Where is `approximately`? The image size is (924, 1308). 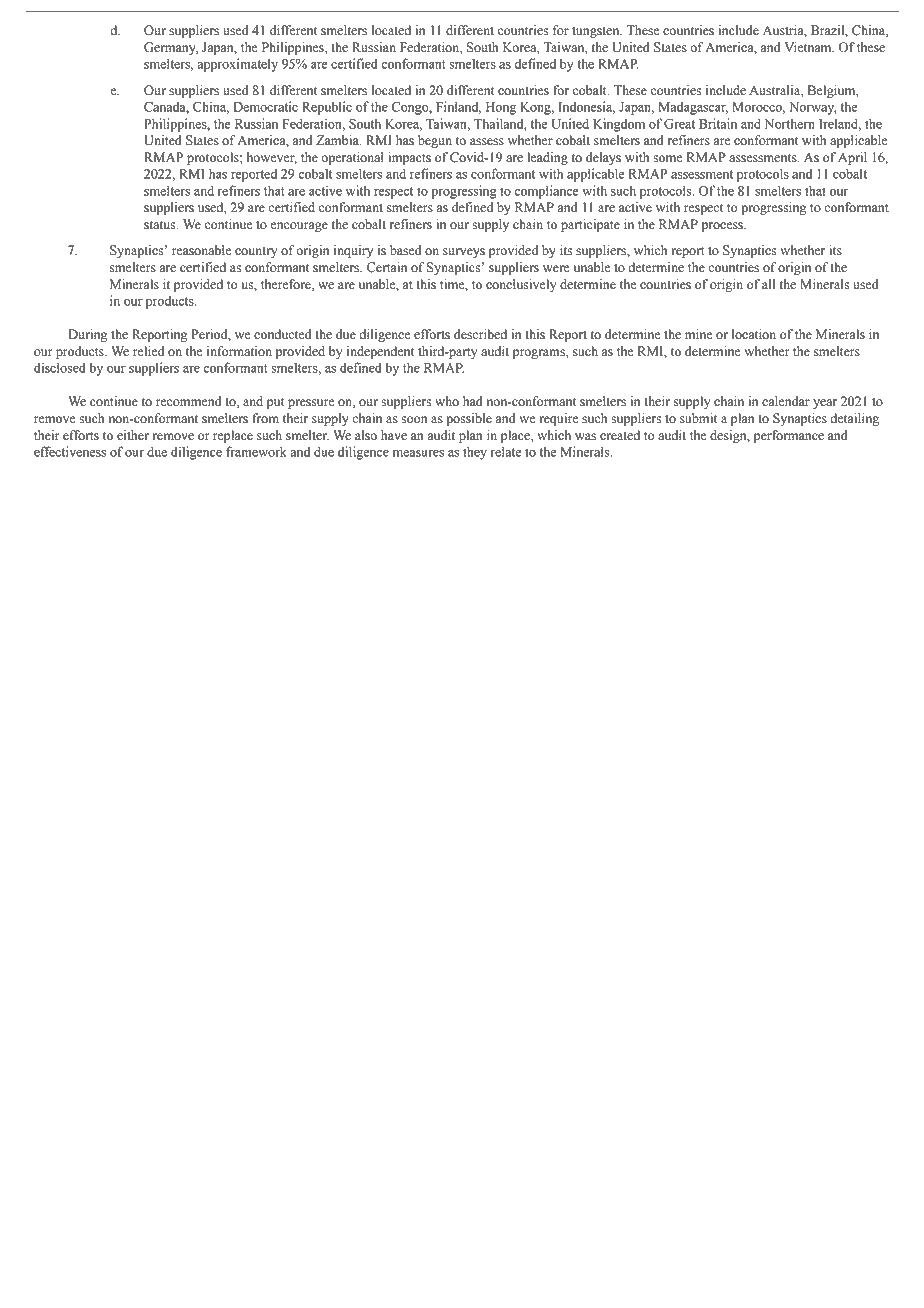 approximately is located at coordinates (238, 65).
